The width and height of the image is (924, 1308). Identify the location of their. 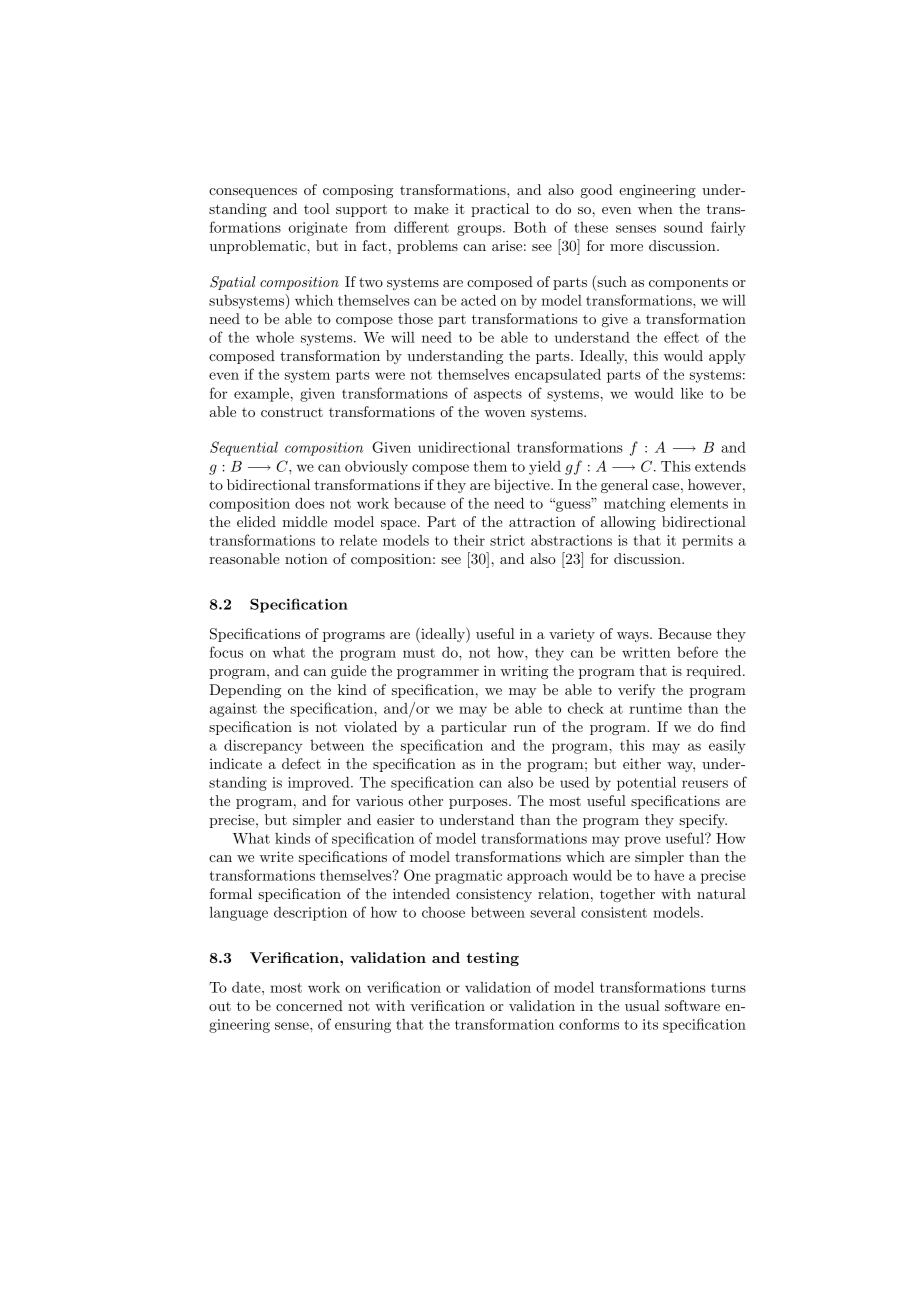
(469, 540).
